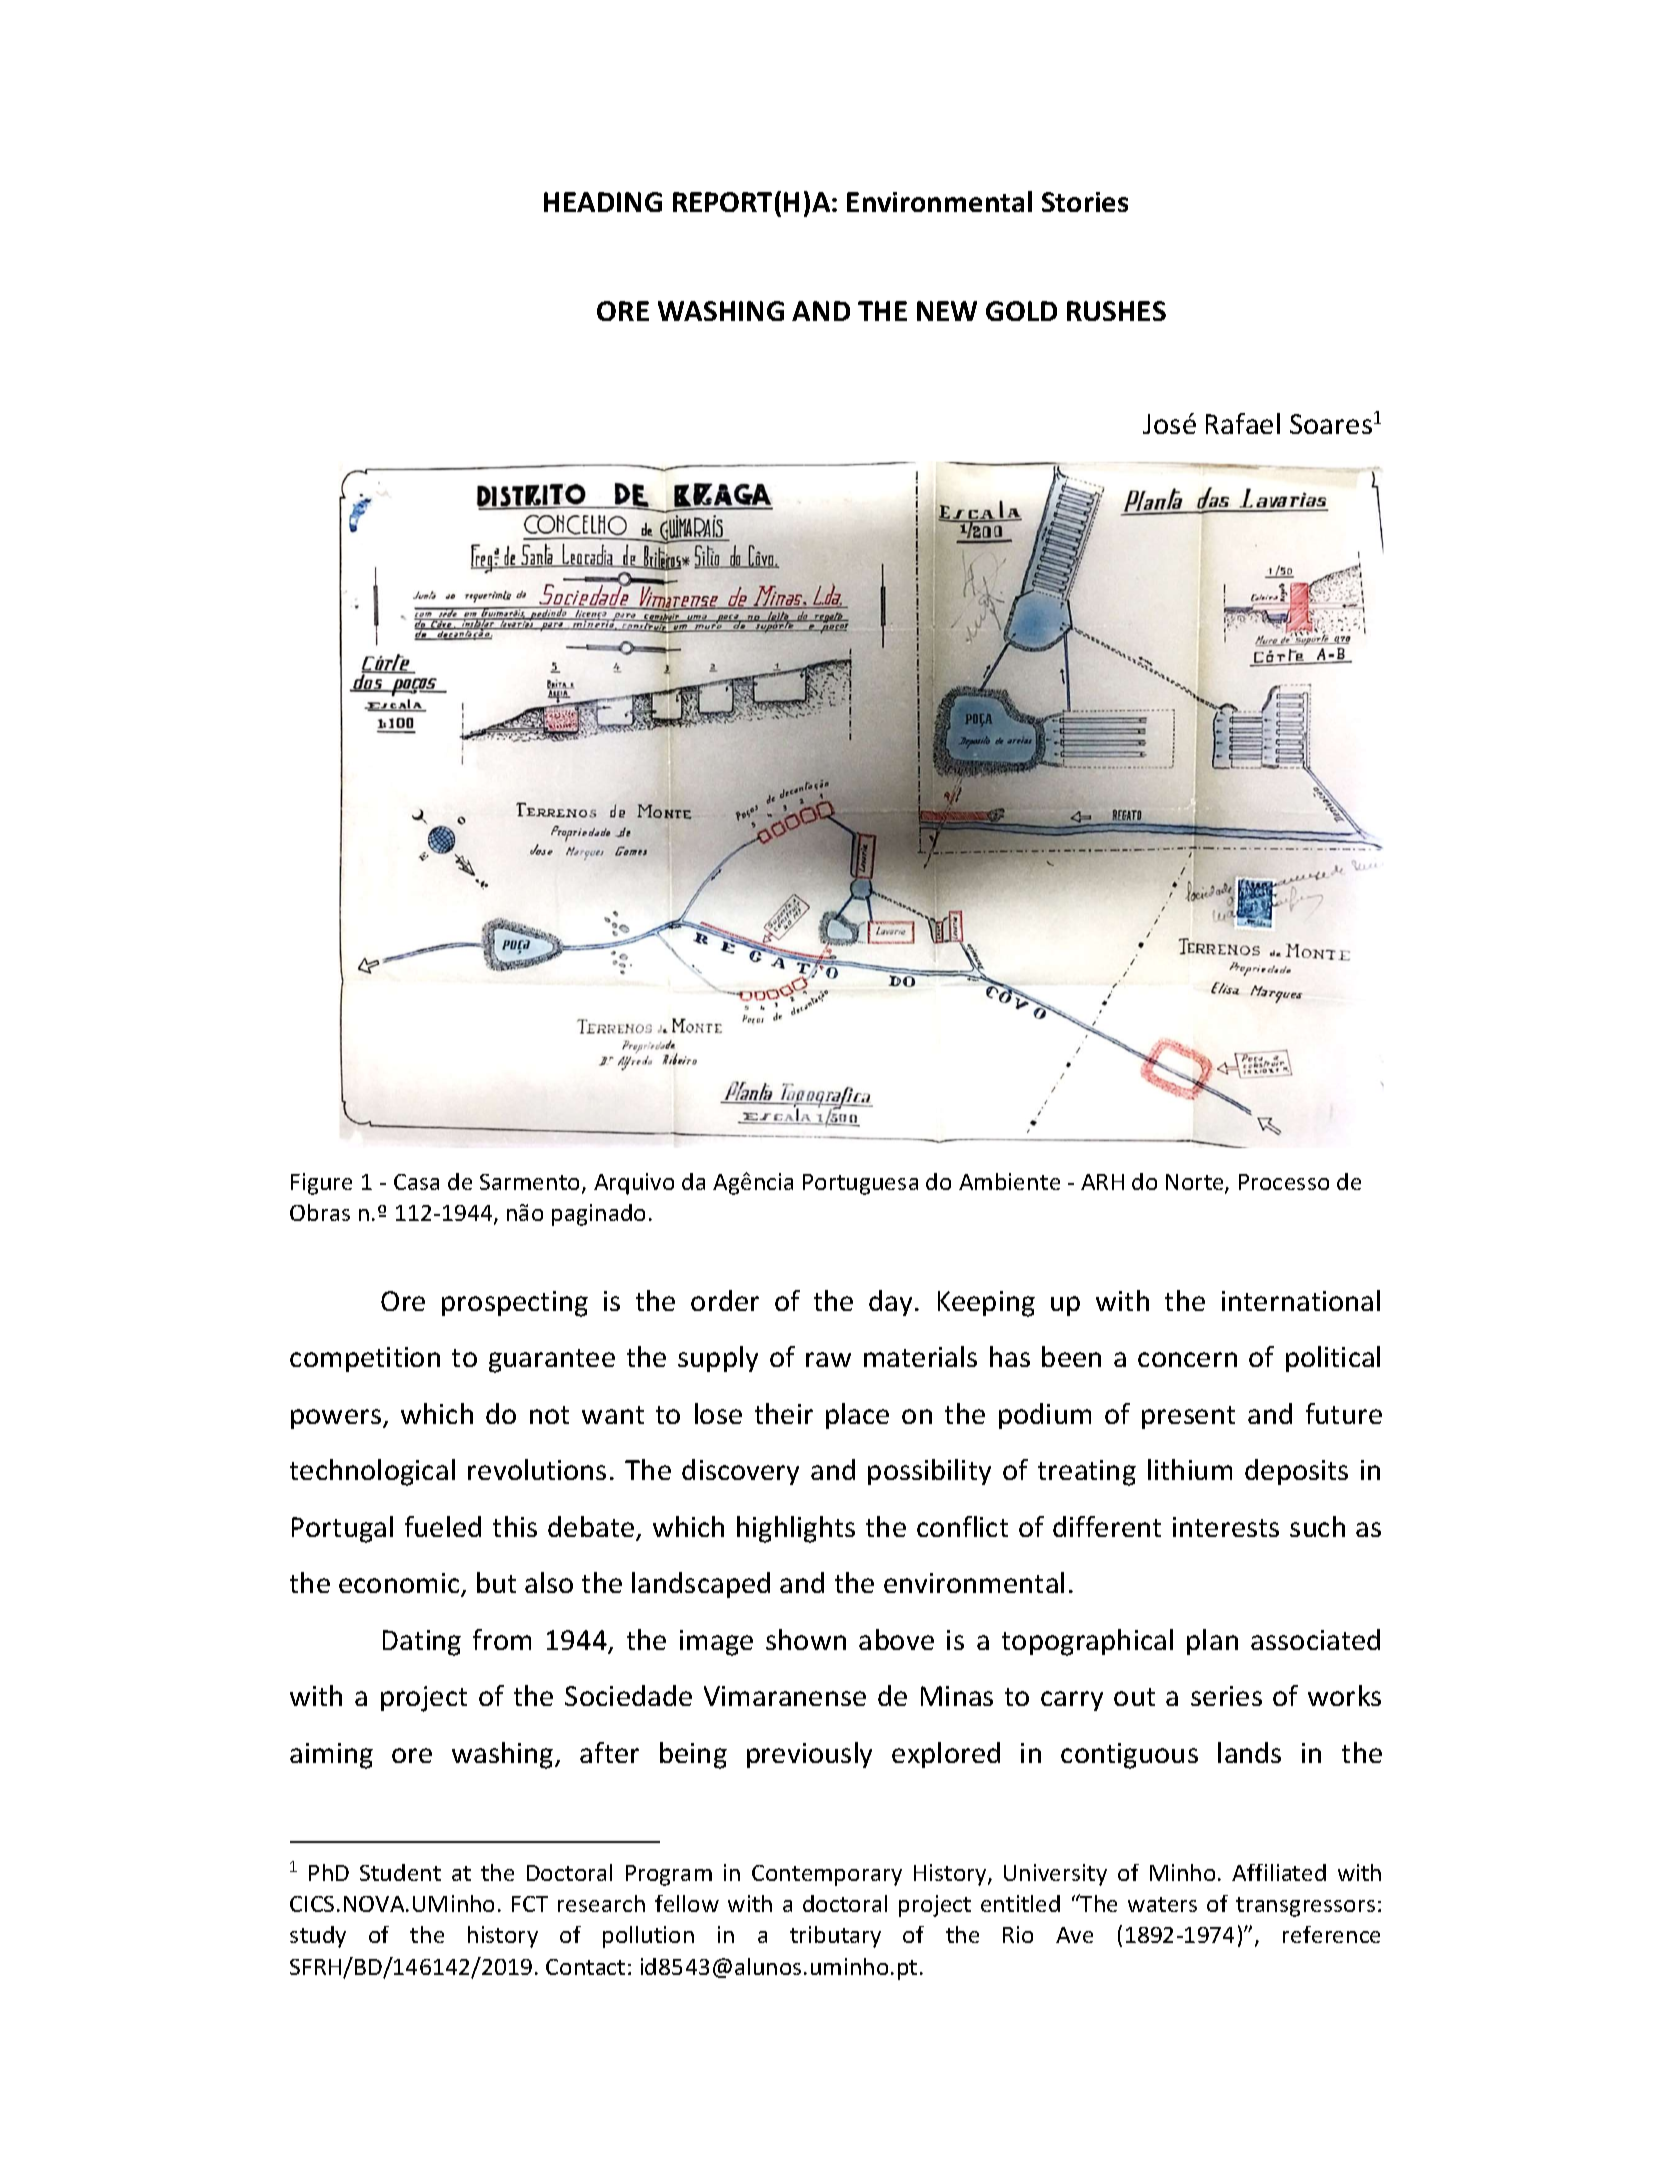  Describe the element at coordinates (860, 1184) in the screenshot. I see `Portuguesa` at that location.
